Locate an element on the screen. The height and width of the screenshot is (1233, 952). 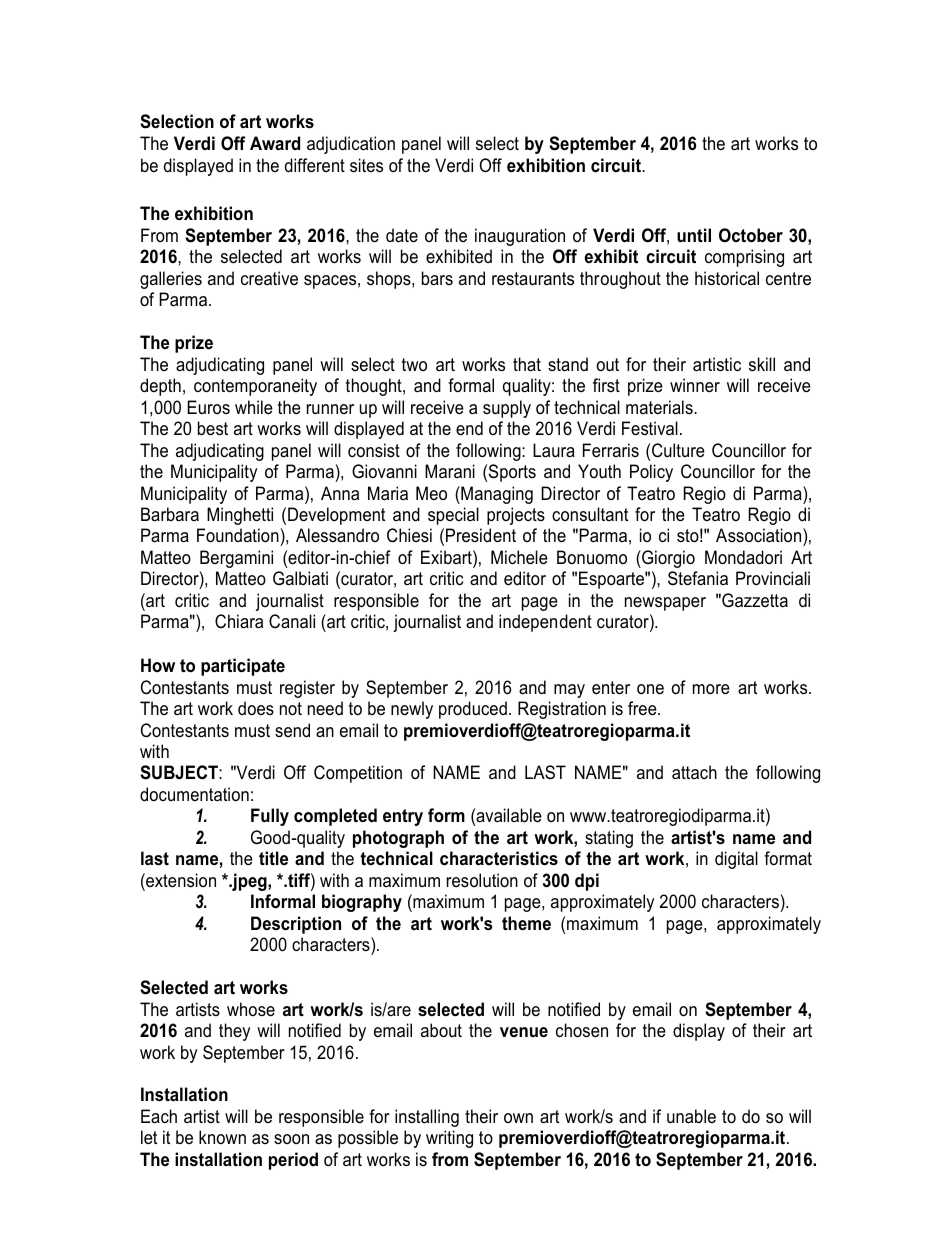
title is located at coordinates (273, 858).
